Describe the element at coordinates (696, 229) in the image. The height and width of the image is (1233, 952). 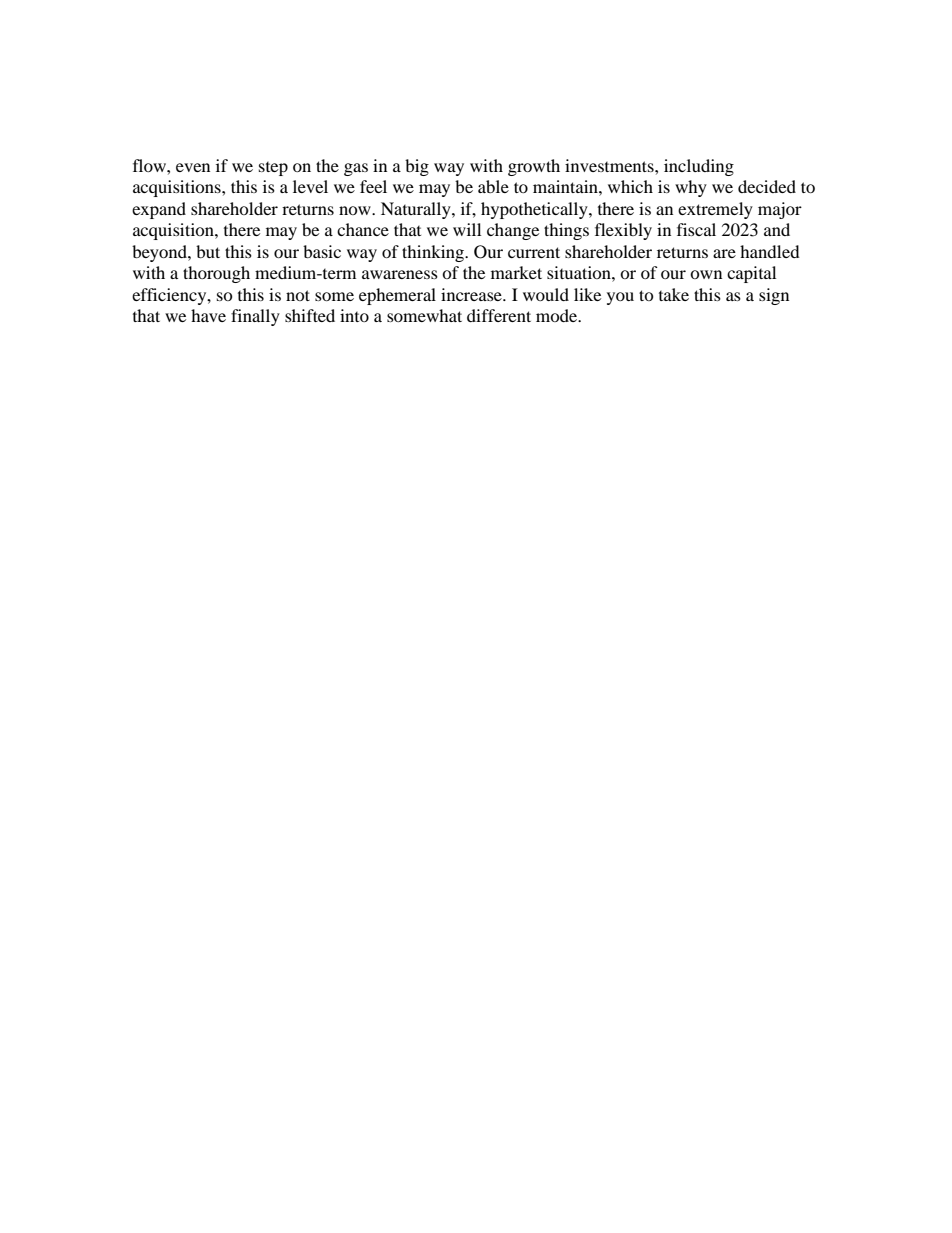
I see `fiscal` at that location.
